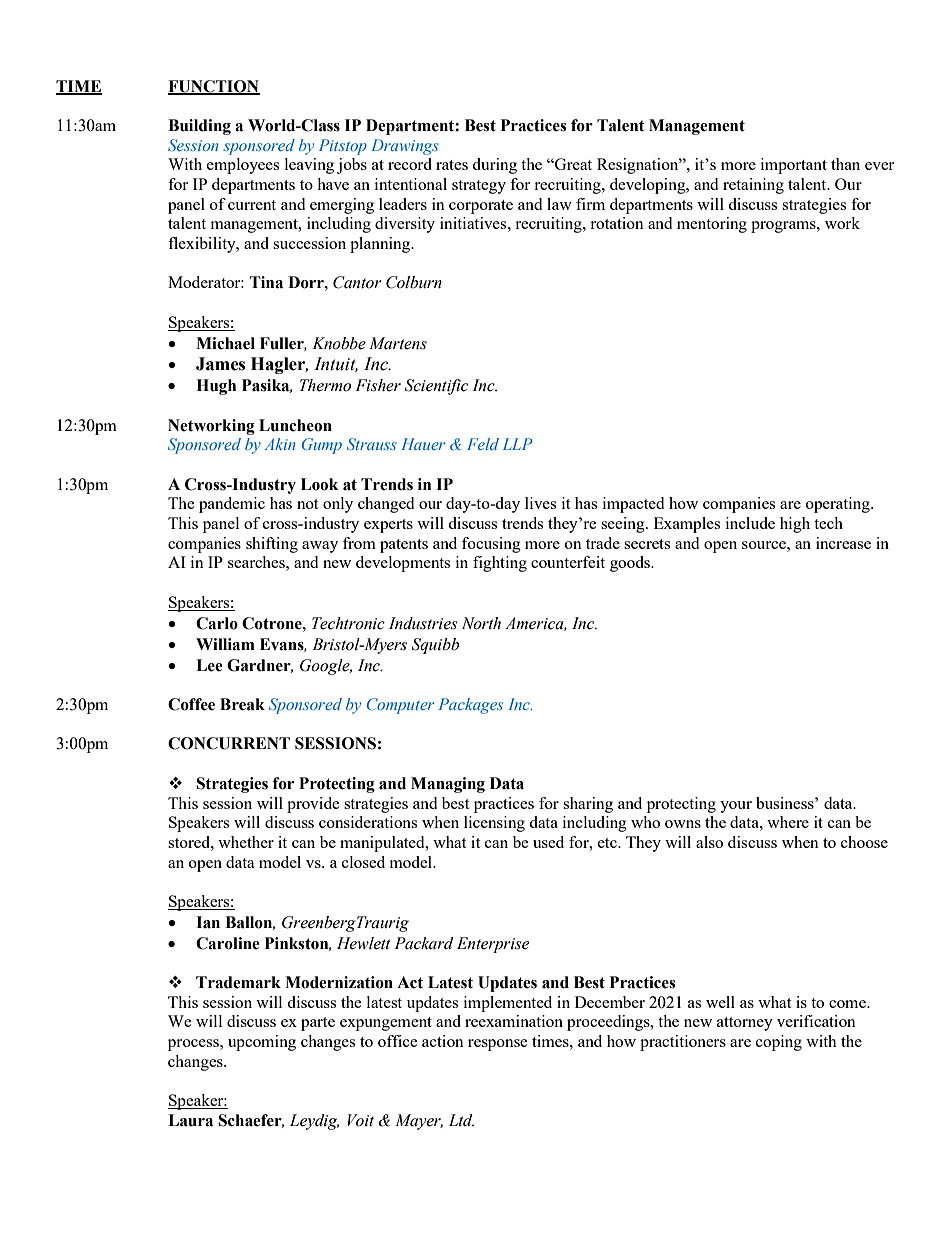 The width and height of the screenshot is (952, 1233). Describe the element at coordinates (843, 543) in the screenshot. I see `increase` at that location.
